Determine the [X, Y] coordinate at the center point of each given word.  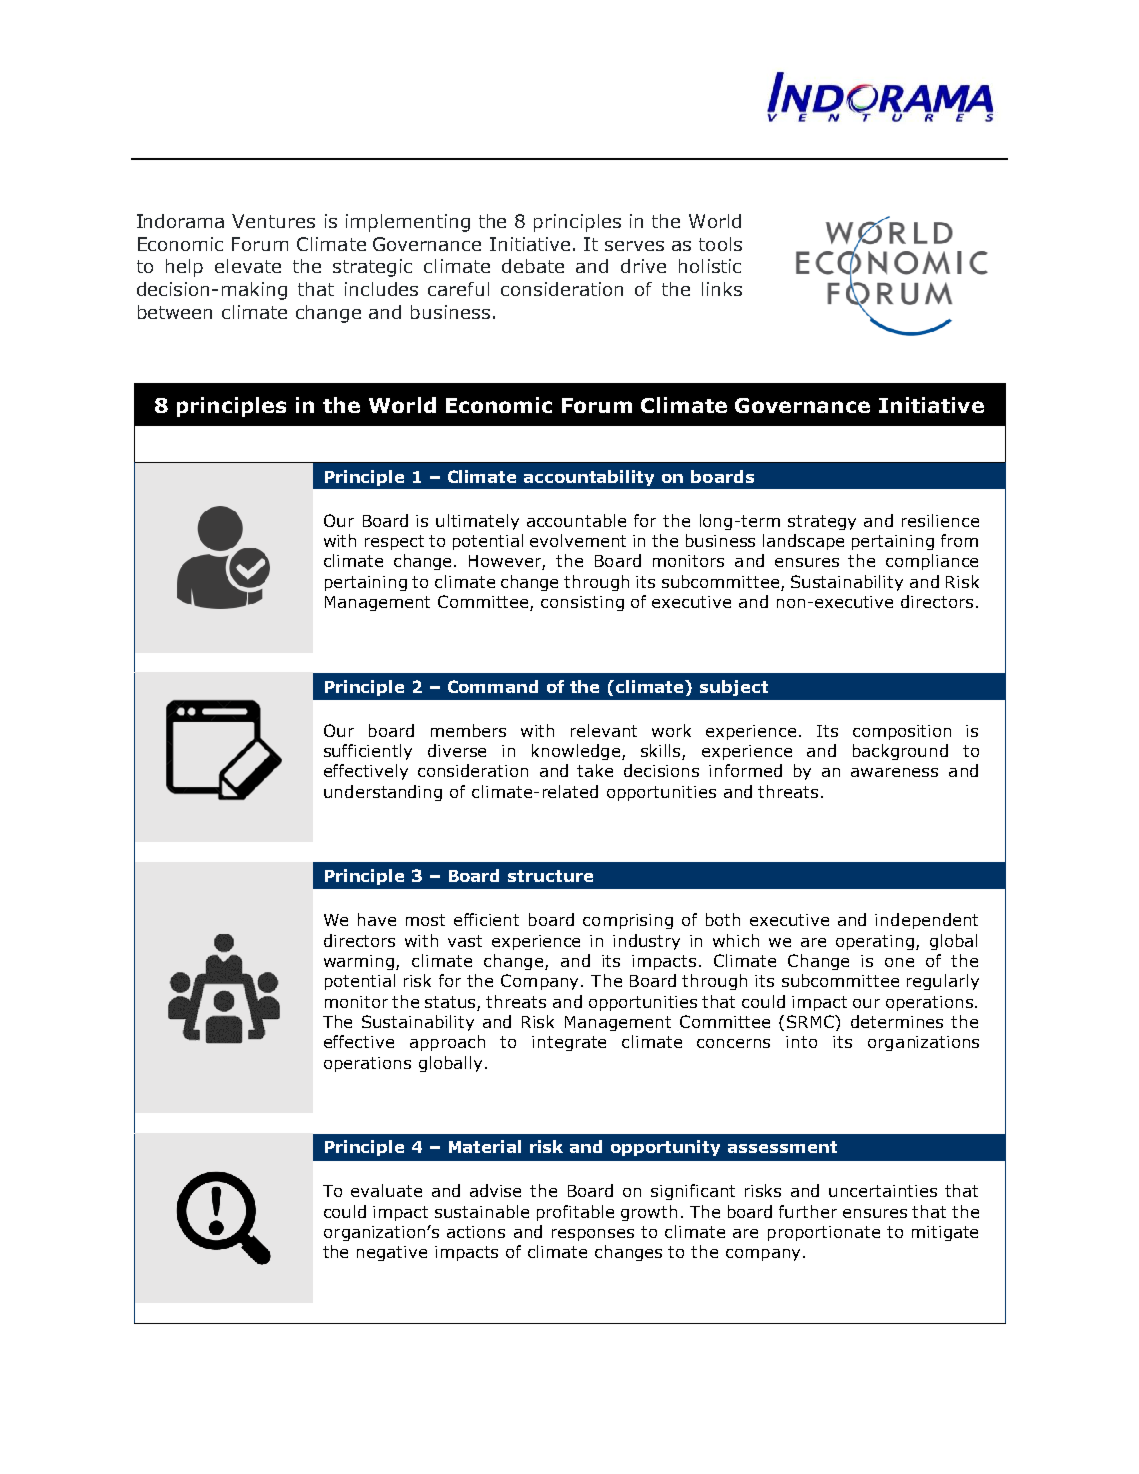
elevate [248, 266]
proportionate [824, 1233]
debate [533, 266]
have [377, 919]
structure [550, 876]
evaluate [386, 1190]
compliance [932, 562]
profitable [575, 1213]
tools [720, 244]
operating [876, 942]
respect [394, 542]
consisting [582, 603]
